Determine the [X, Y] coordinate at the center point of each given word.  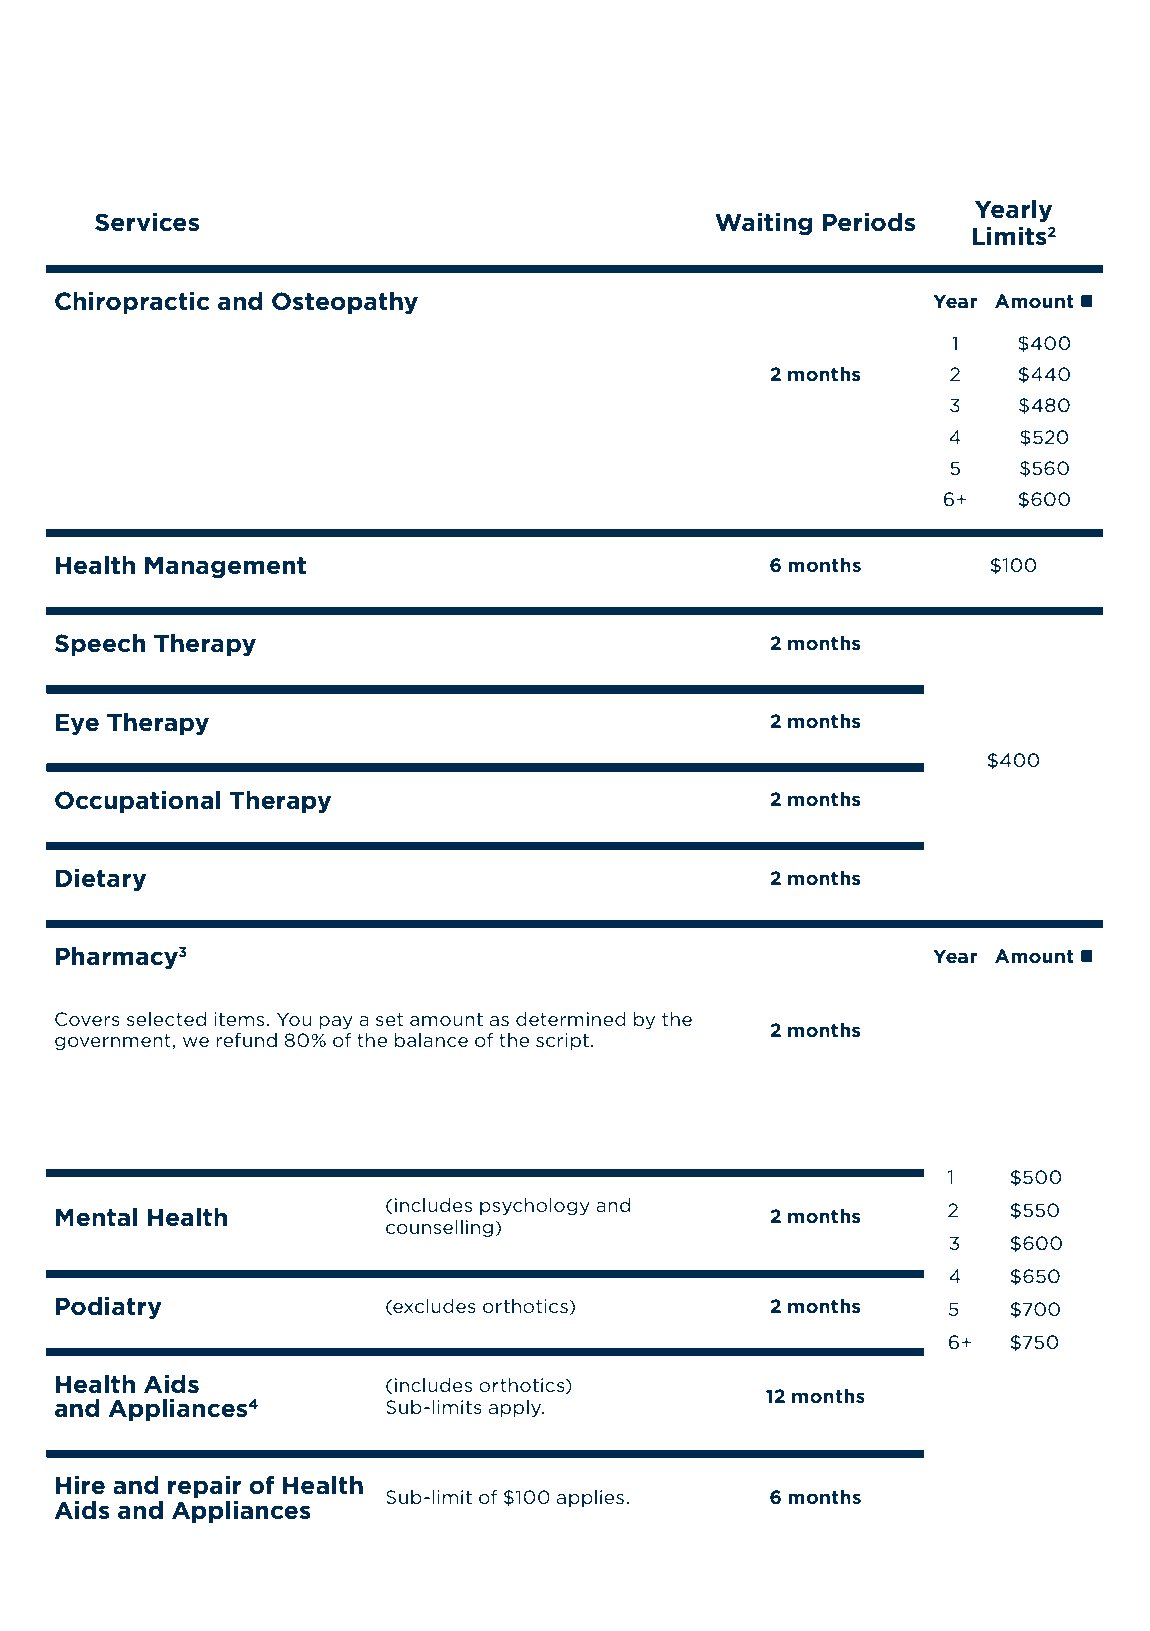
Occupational [138, 802]
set [389, 1019]
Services [147, 222]
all [499, 144]
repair [204, 1487]
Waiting [764, 224]
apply [516, 1408]
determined [571, 1019]
